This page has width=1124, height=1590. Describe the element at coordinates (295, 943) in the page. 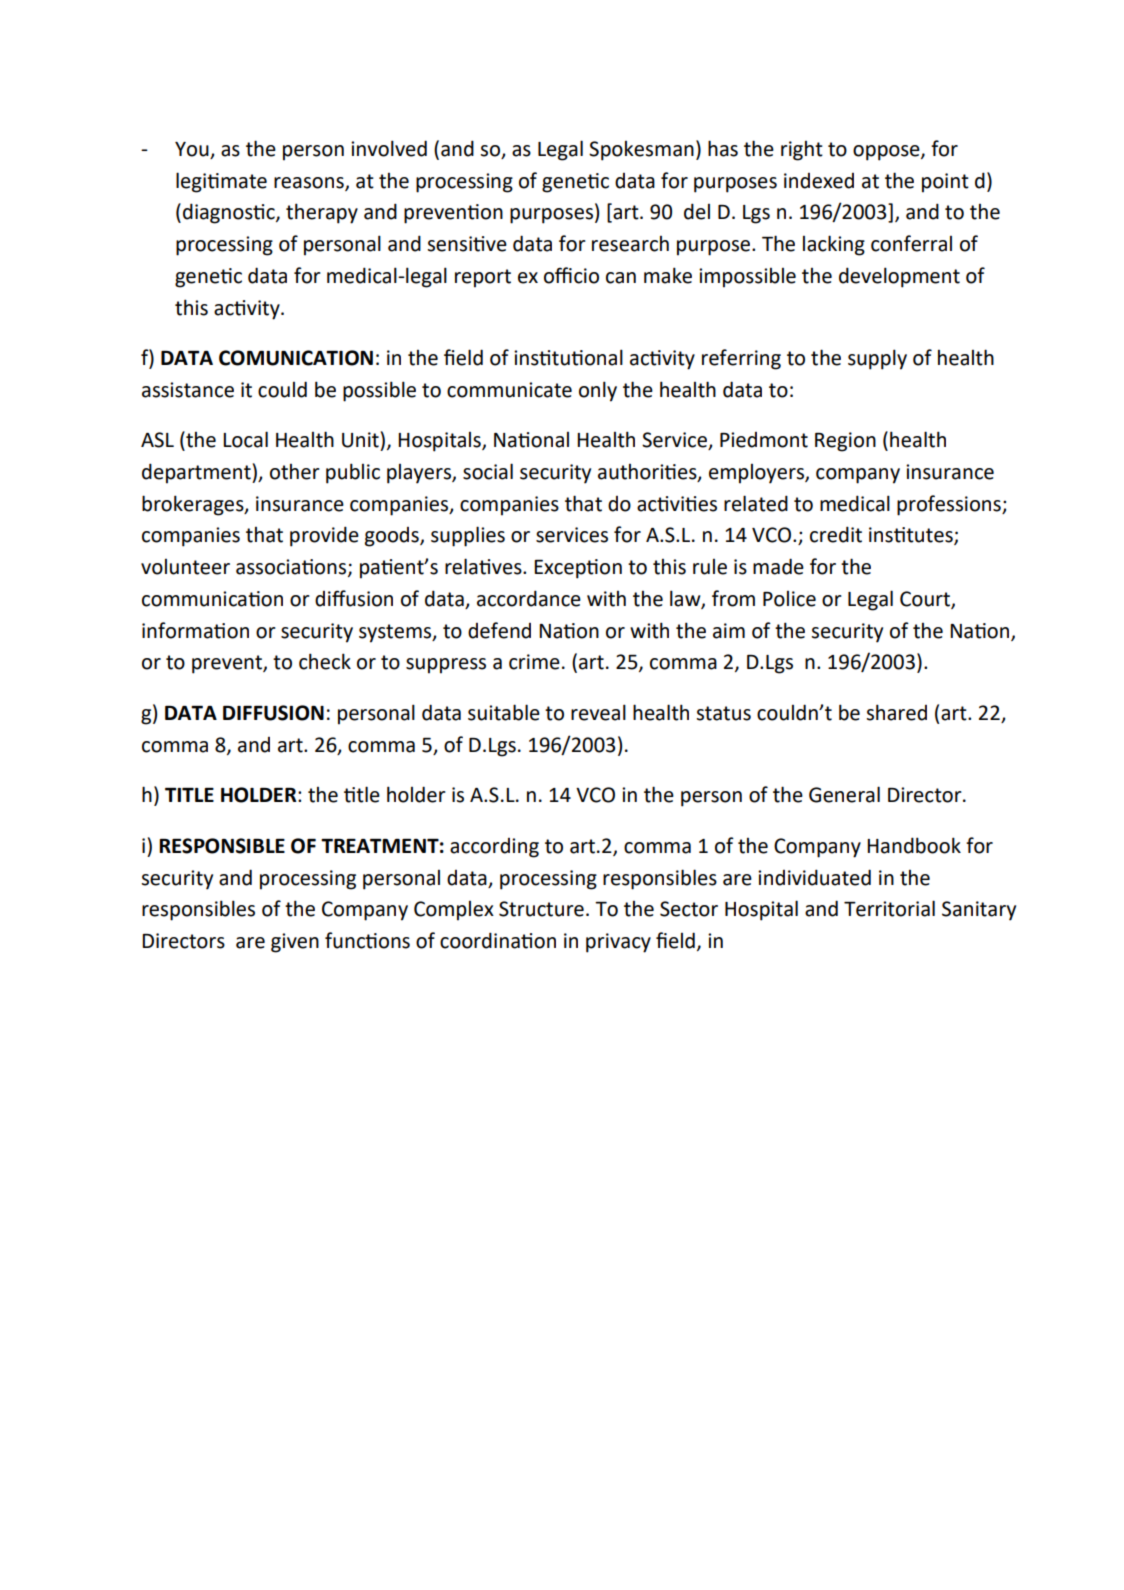

I see `given` at that location.
